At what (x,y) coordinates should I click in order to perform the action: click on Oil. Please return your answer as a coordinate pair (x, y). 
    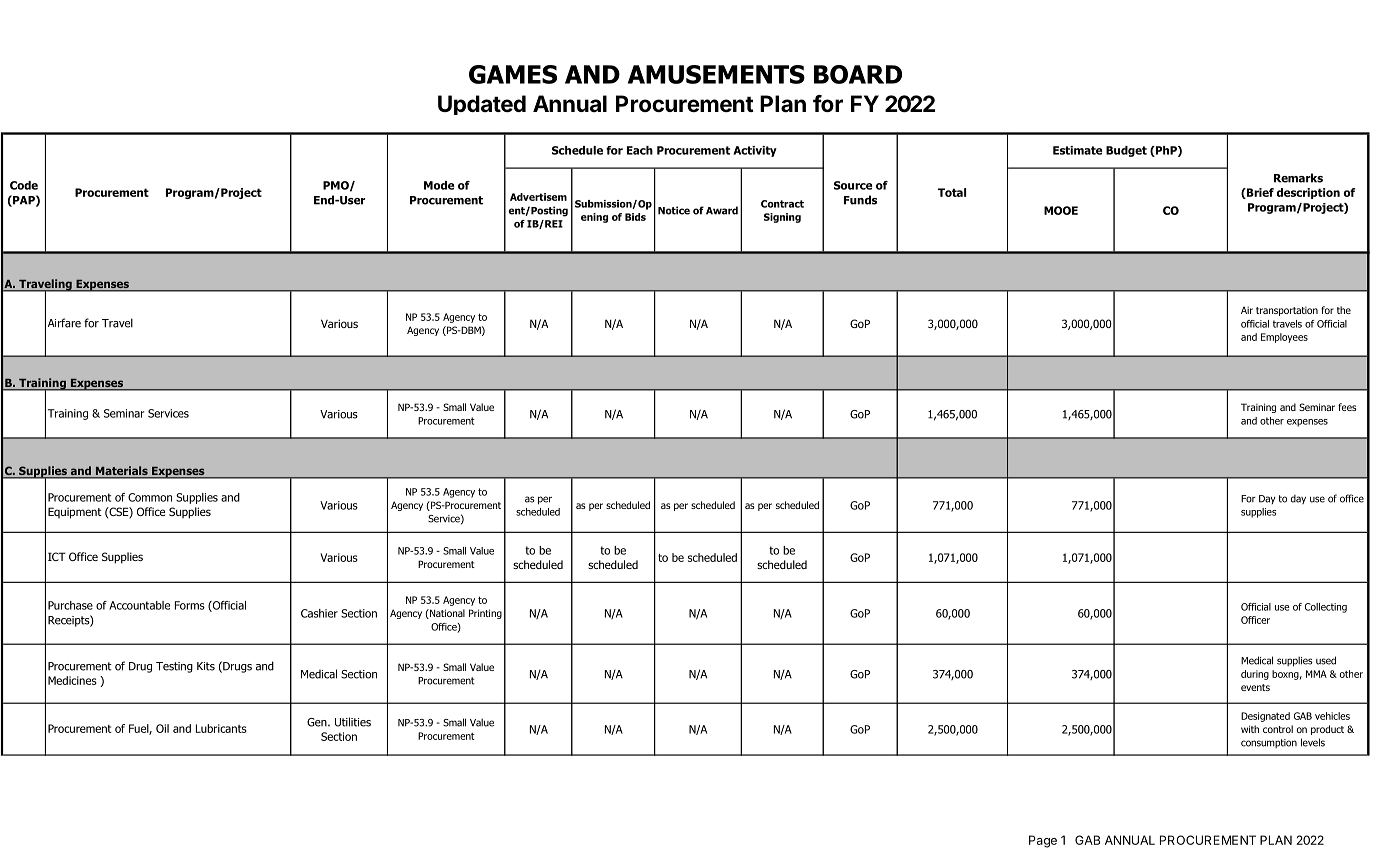
    Looking at the image, I should click on (162, 728).
